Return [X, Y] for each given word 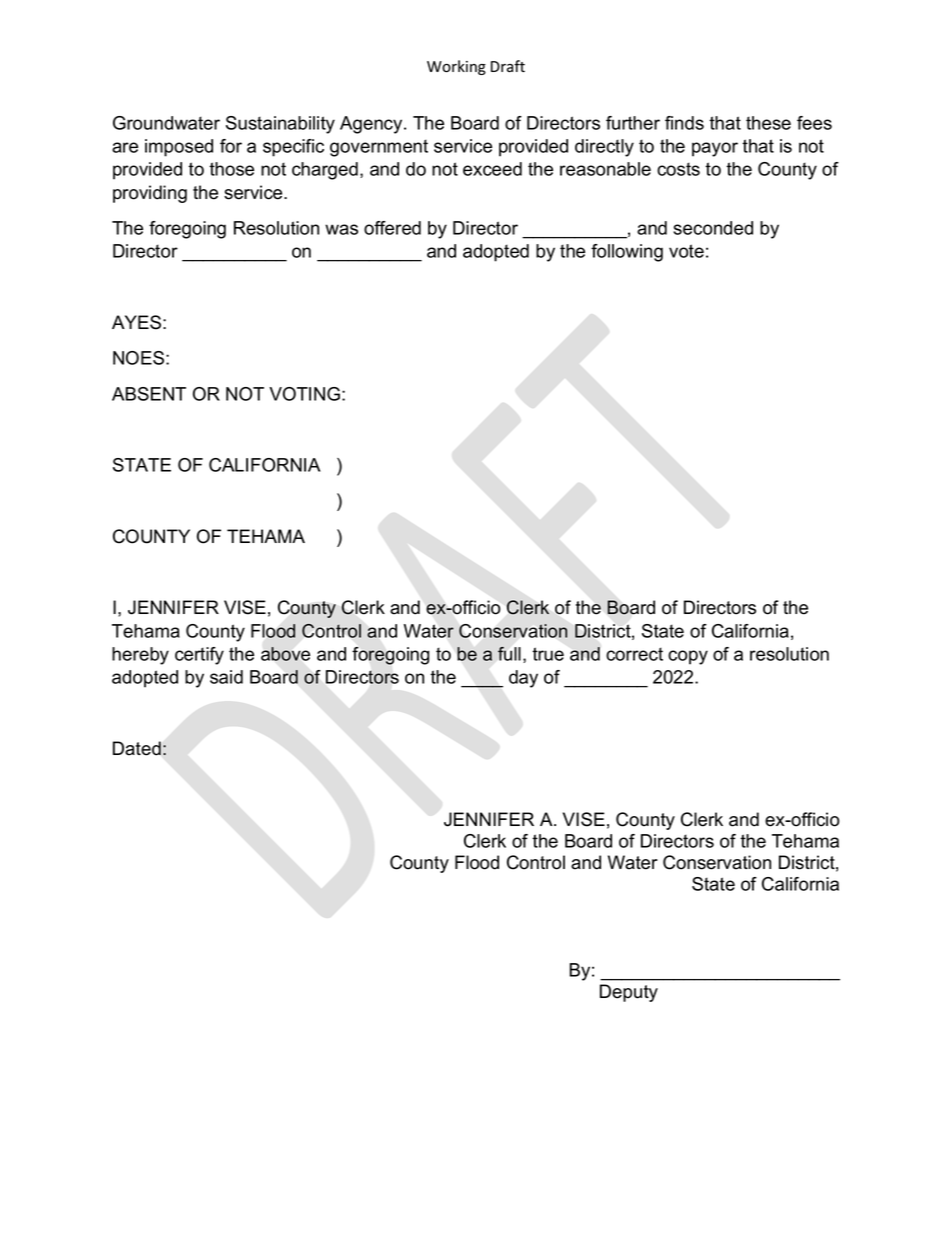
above [285, 654]
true [548, 654]
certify [199, 656]
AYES [136, 322]
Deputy [629, 993]
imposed [179, 148]
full [509, 653]
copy [688, 657]
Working [456, 67]
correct [634, 654]
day [523, 679]
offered [392, 228]
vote [686, 251]
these [768, 123]
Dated [137, 748]
